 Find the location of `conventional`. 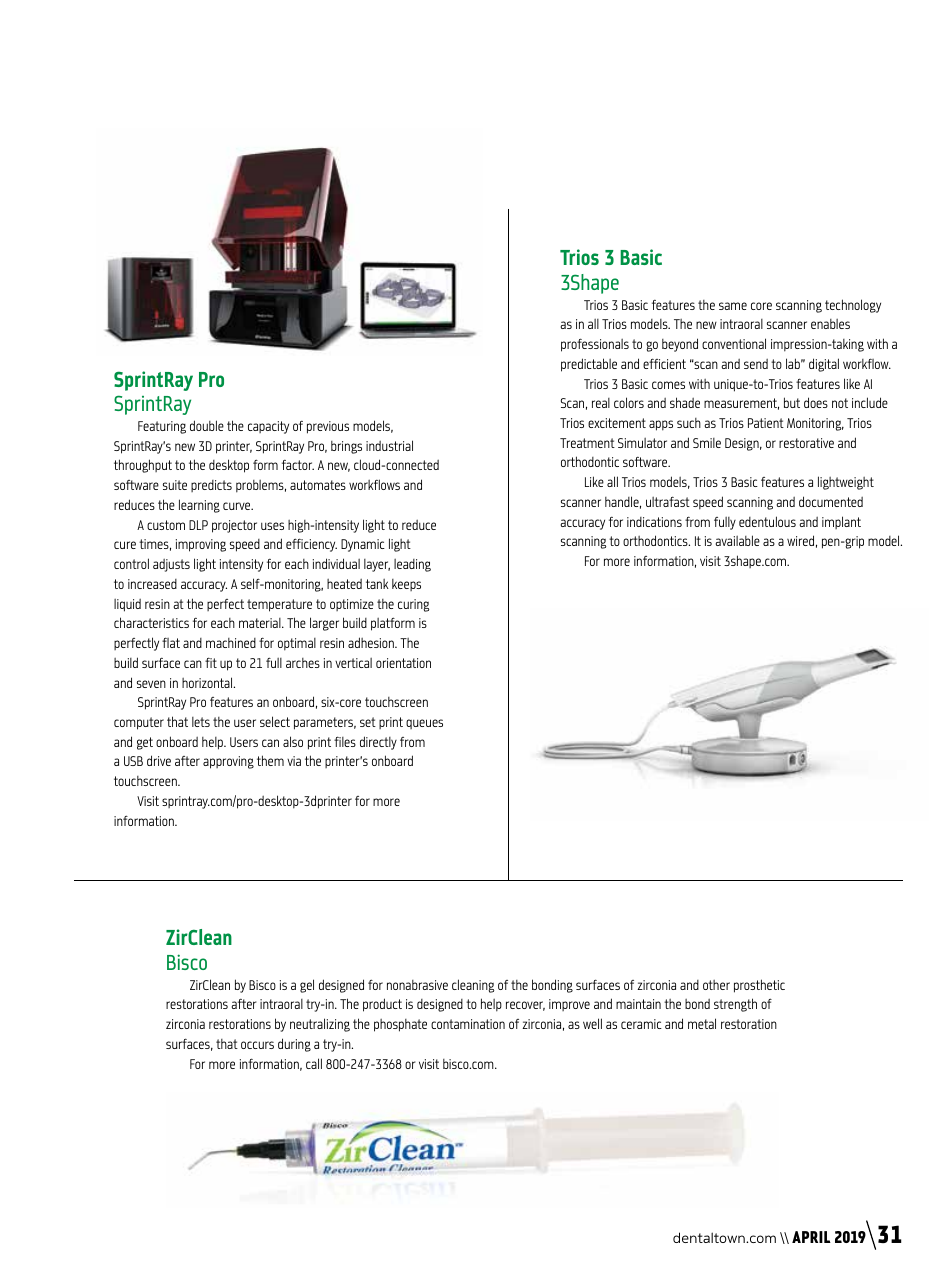

conventional is located at coordinates (734, 343).
